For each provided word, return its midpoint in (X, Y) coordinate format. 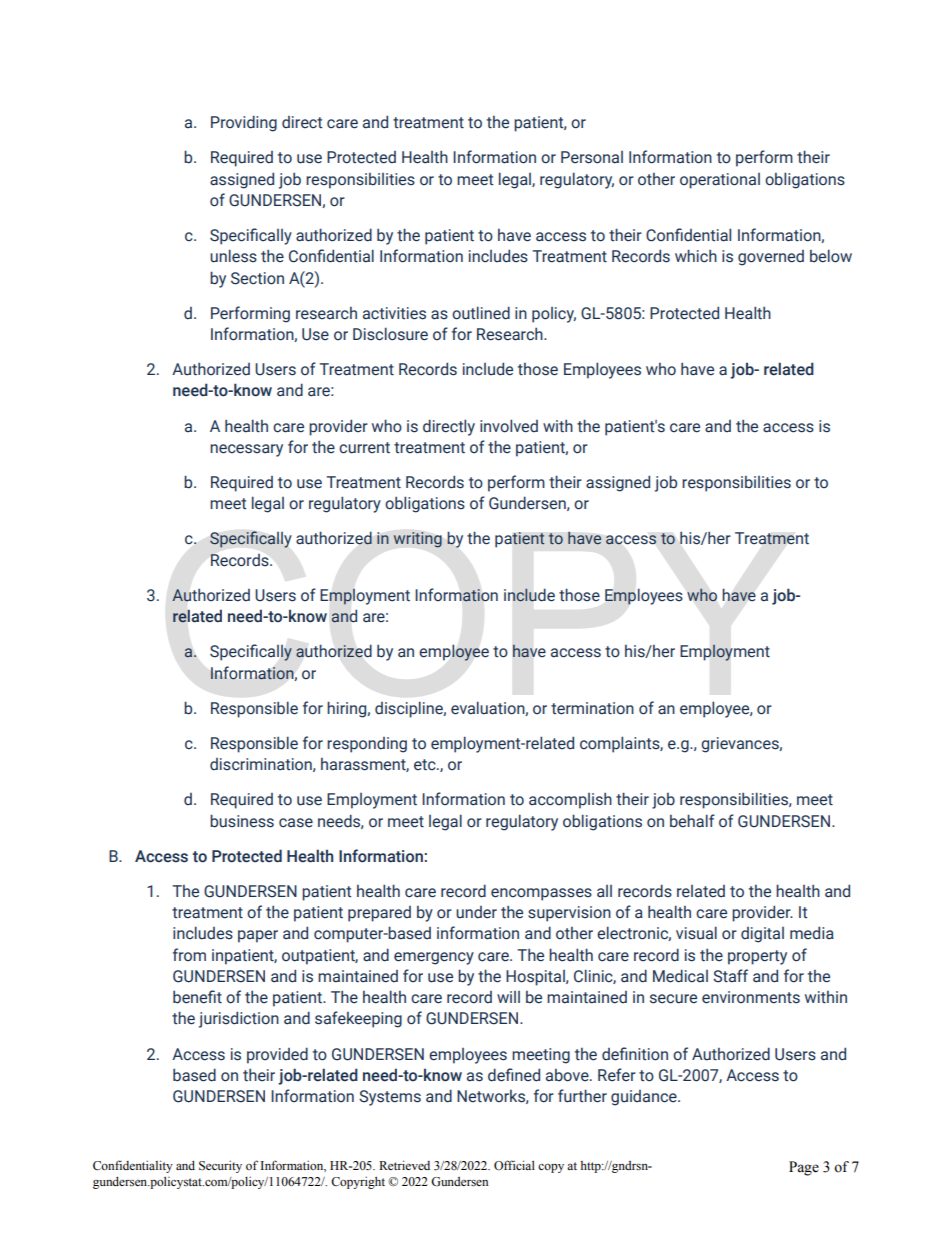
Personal (592, 157)
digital (762, 935)
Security (220, 1167)
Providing (244, 123)
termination (592, 708)
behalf (692, 821)
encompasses (541, 894)
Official (514, 1165)
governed (771, 258)
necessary (246, 450)
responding (367, 745)
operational (720, 181)
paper (258, 936)
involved (509, 426)
